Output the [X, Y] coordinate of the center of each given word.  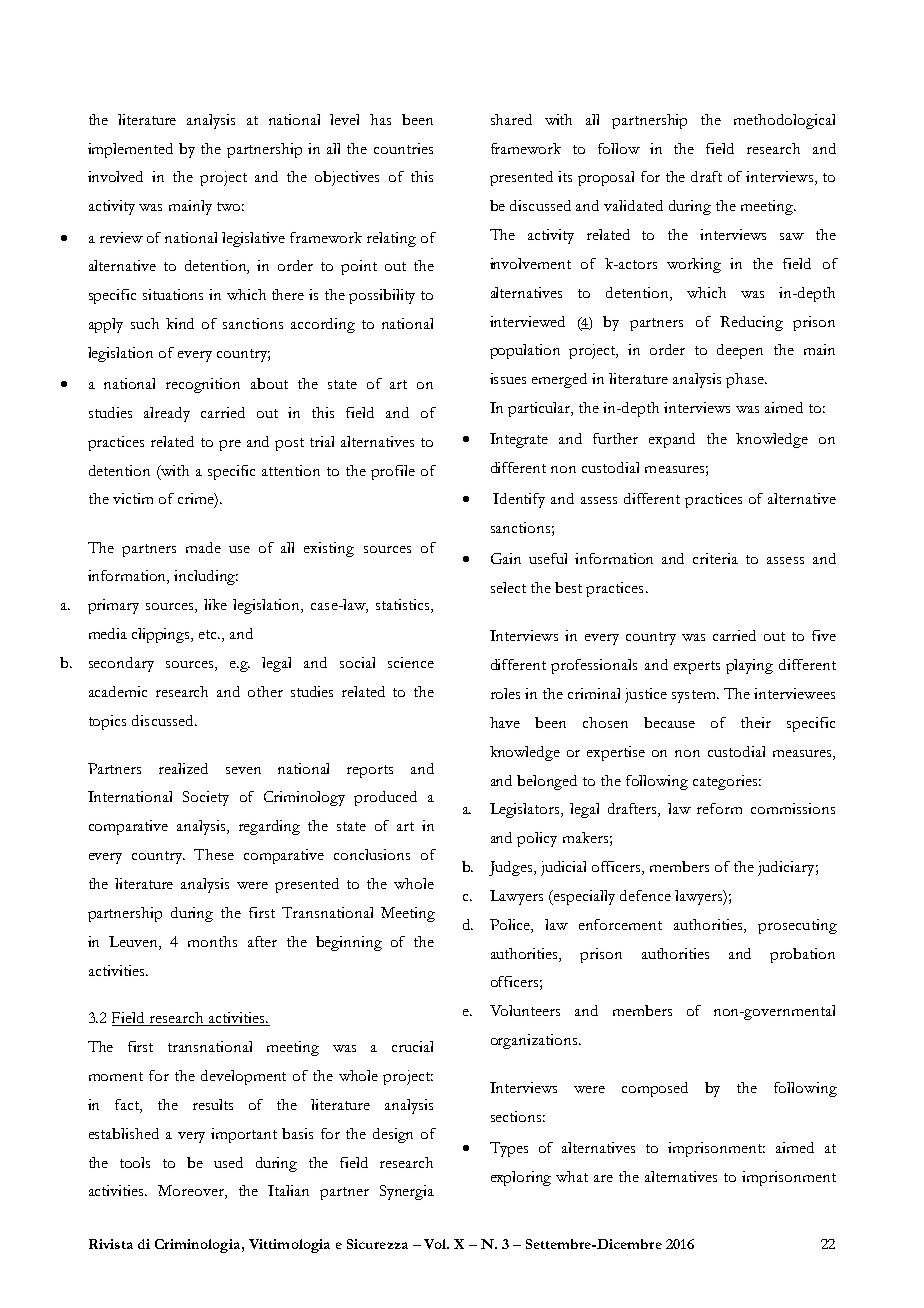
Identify [519, 500]
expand [672, 440]
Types [509, 1149]
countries [403, 148]
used [228, 1162]
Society [206, 798]
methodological [784, 121]
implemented [130, 150]
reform [719, 808]
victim [133, 498]
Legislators [526, 810]
